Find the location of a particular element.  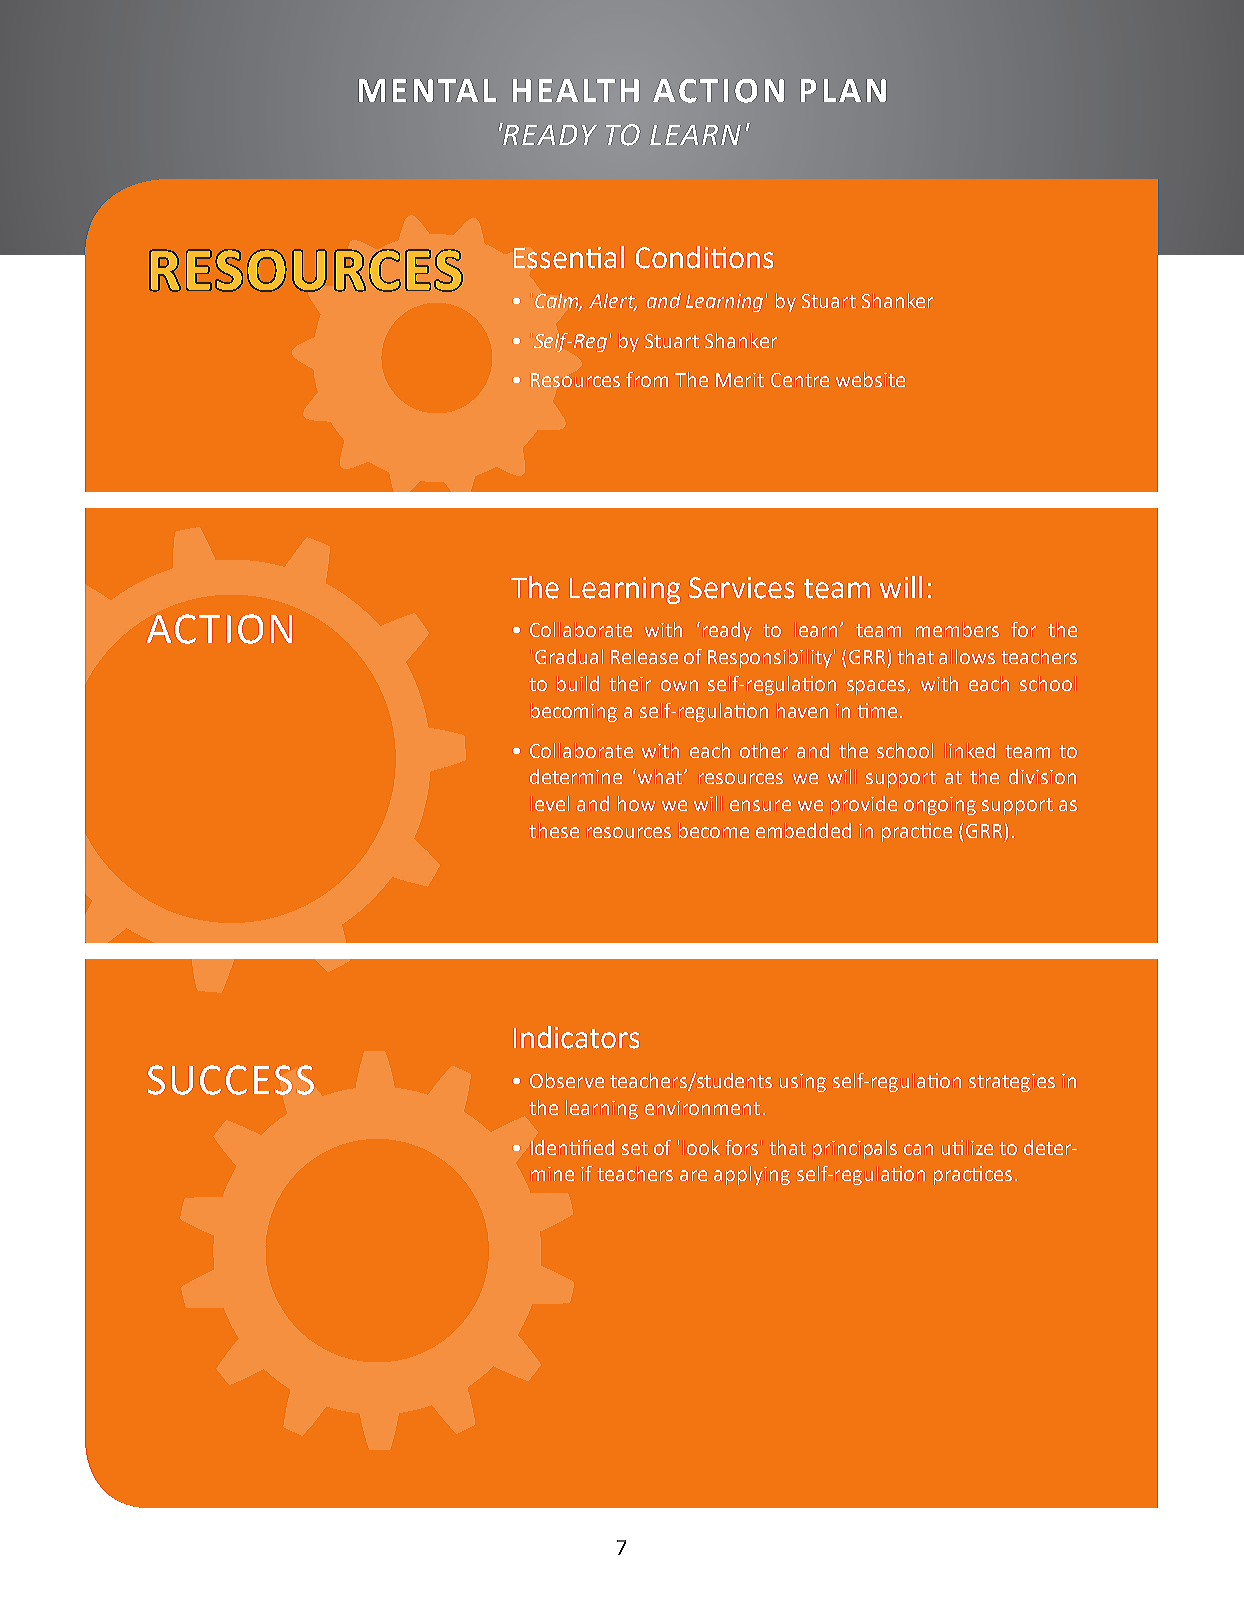

from is located at coordinates (647, 379).
